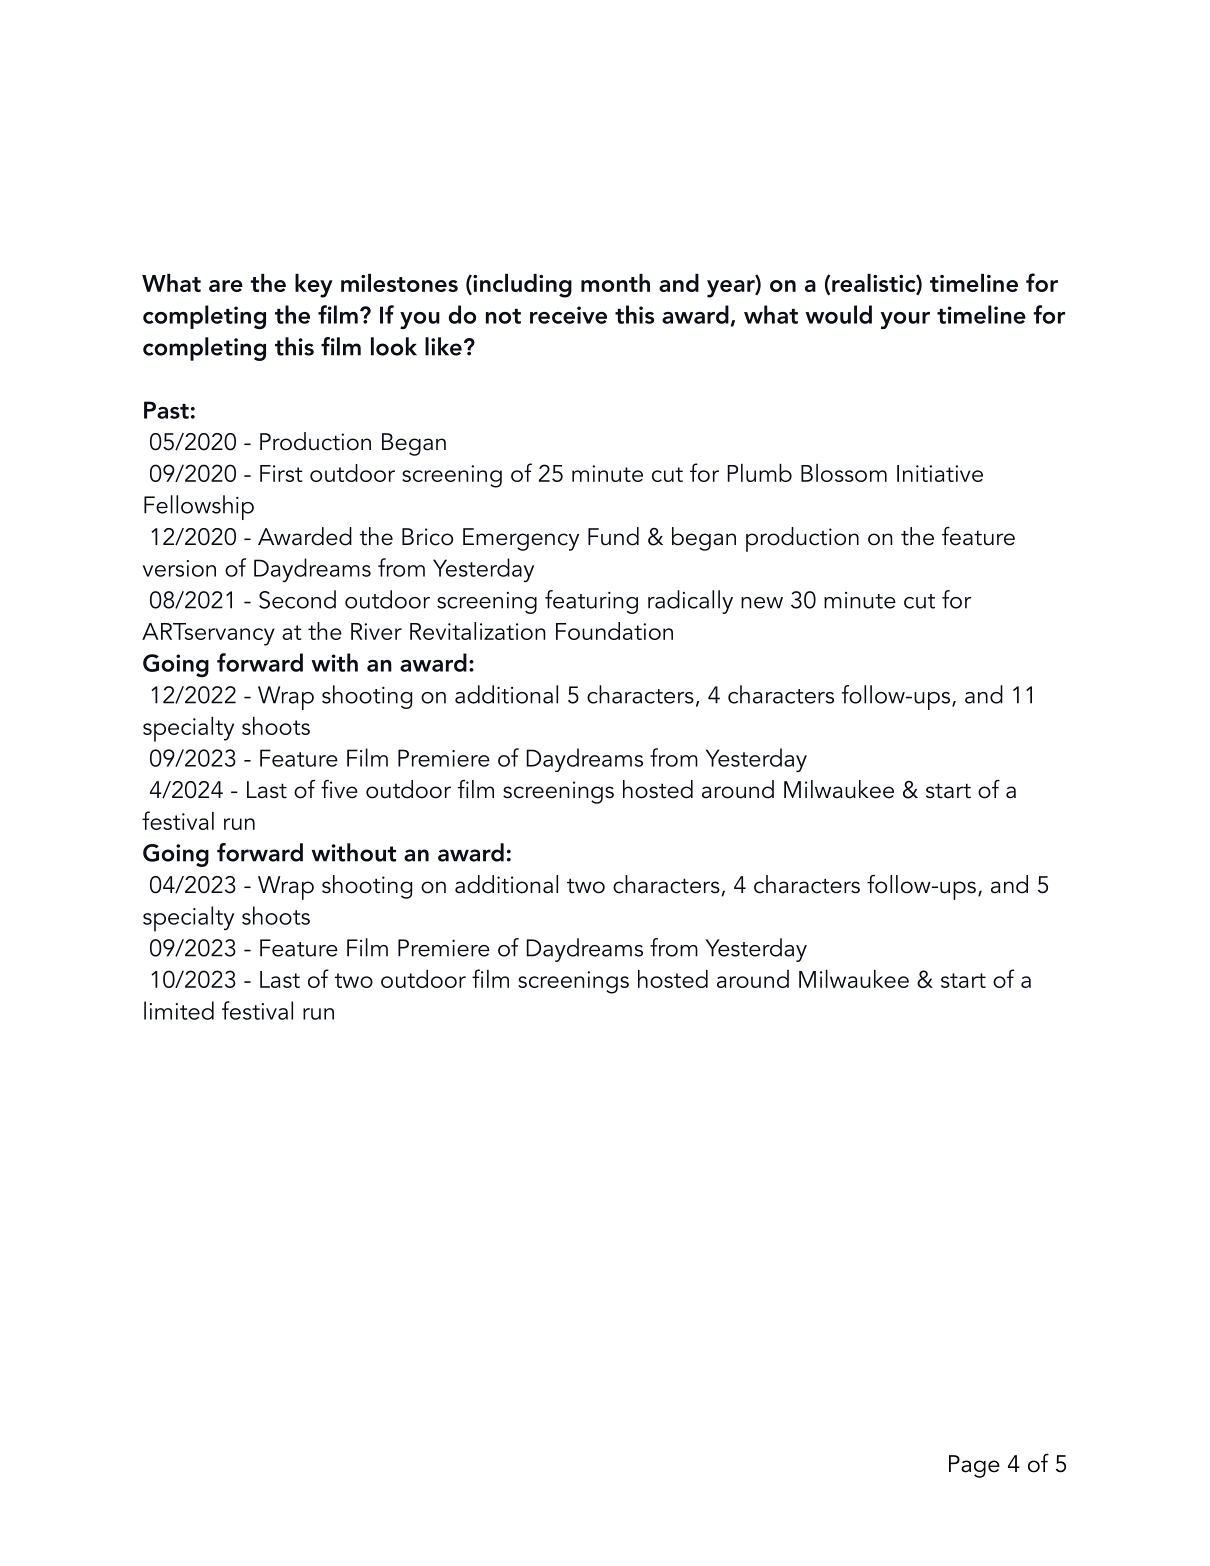 This document has height=1566, width=1210. I want to click on radically, so click(690, 602).
